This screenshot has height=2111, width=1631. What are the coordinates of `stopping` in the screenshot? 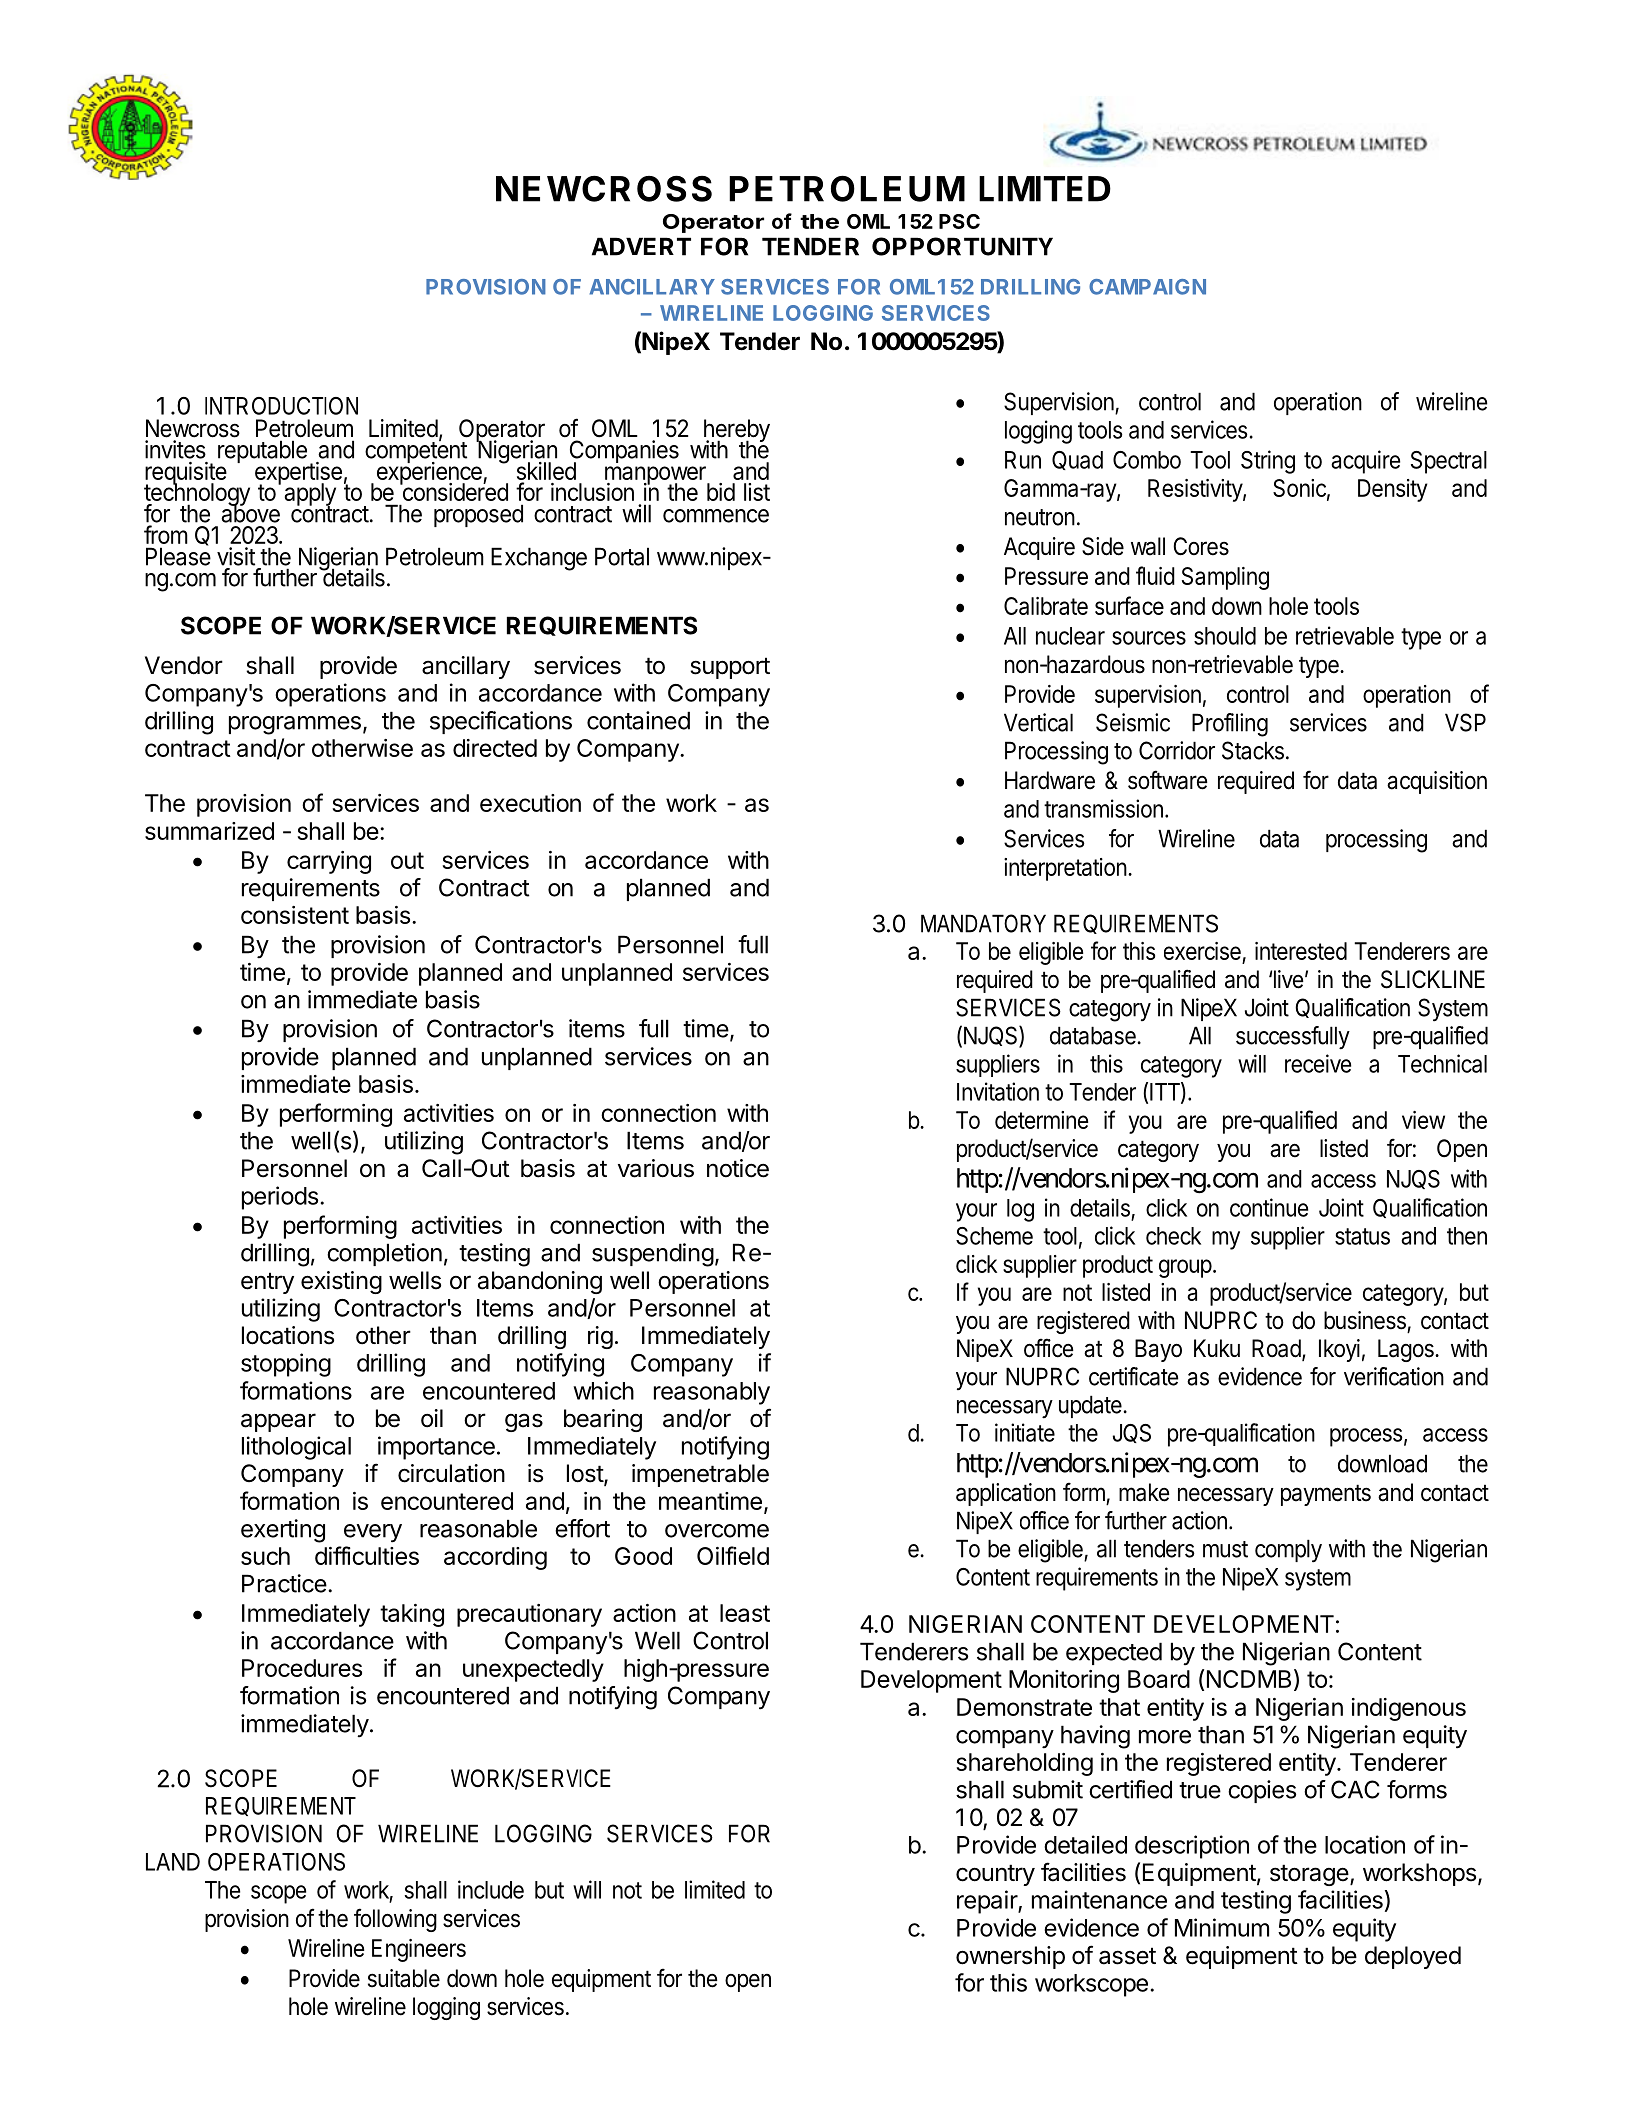 It's located at (286, 1365).
